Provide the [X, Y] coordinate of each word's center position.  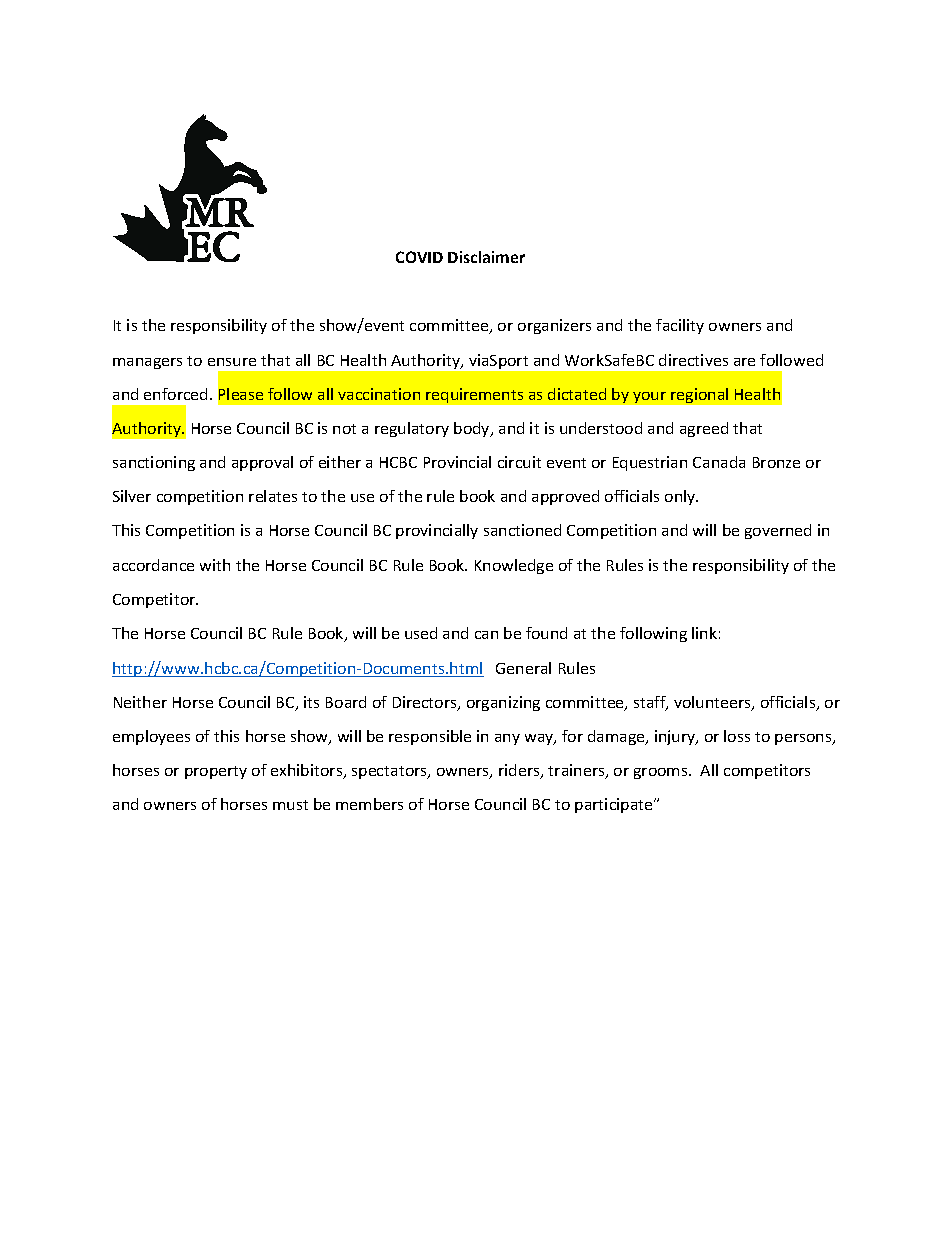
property [216, 772]
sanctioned [522, 530]
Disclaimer [486, 257]
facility [680, 326]
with [215, 565]
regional [699, 395]
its [311, 702]
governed [778, 531]
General [523, 668]
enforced [175, 394]
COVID [419, 257]
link [704, 633]
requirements [474, 395]
